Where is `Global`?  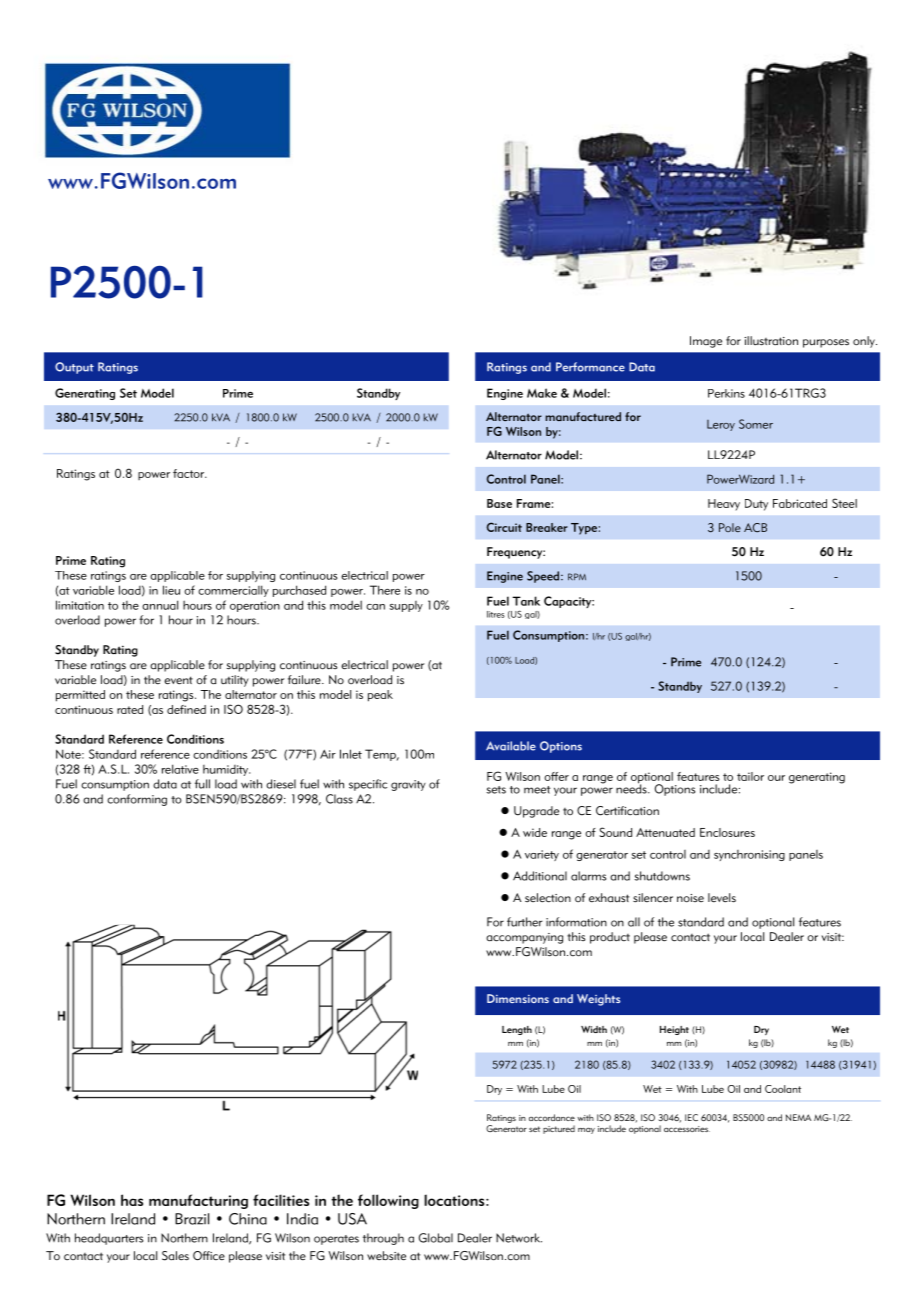
Global is located at coordinates (436, 1238).
